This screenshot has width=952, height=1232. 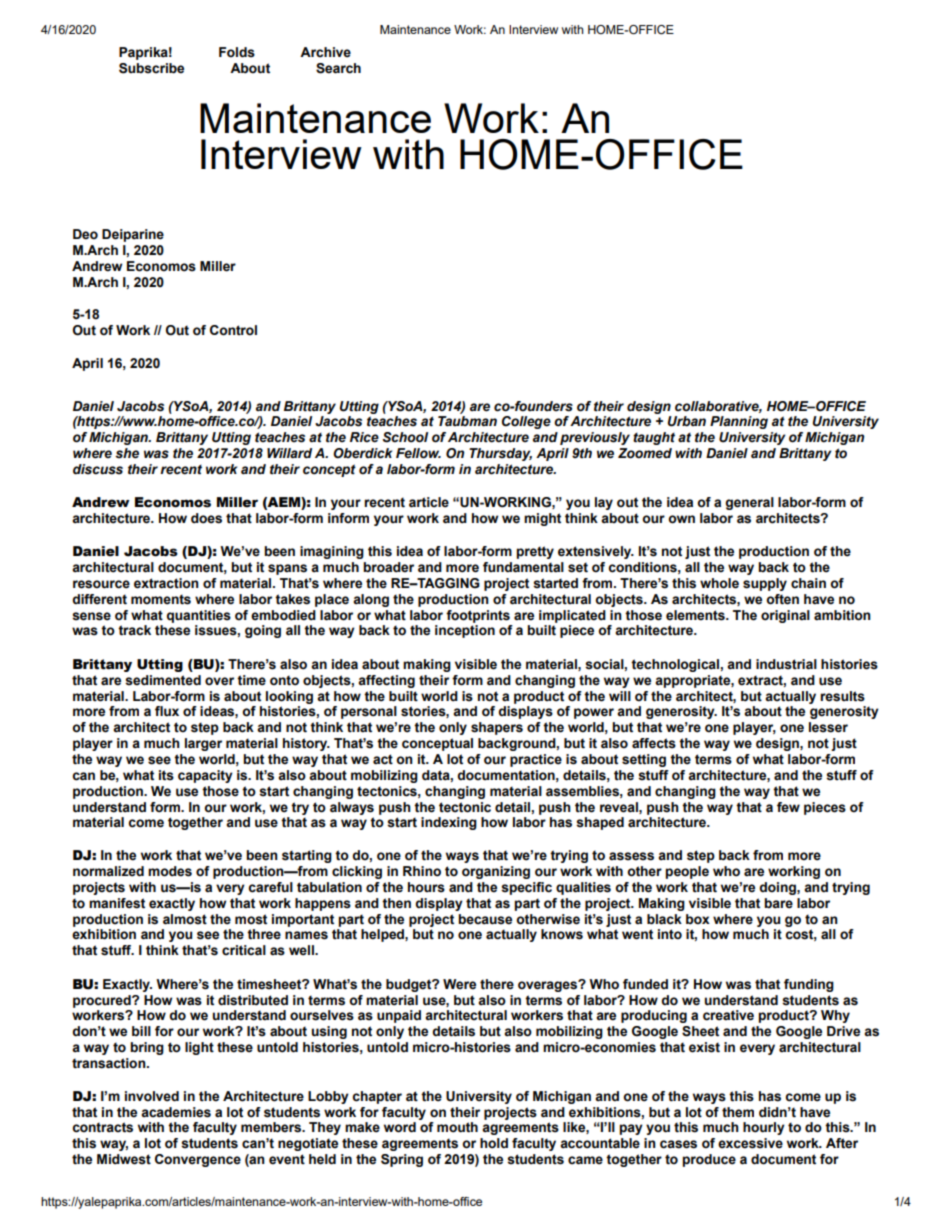 What do you see at coordinates (161, 599) in the screenshot?
I see `moments` at bounding box center [161, 599].
